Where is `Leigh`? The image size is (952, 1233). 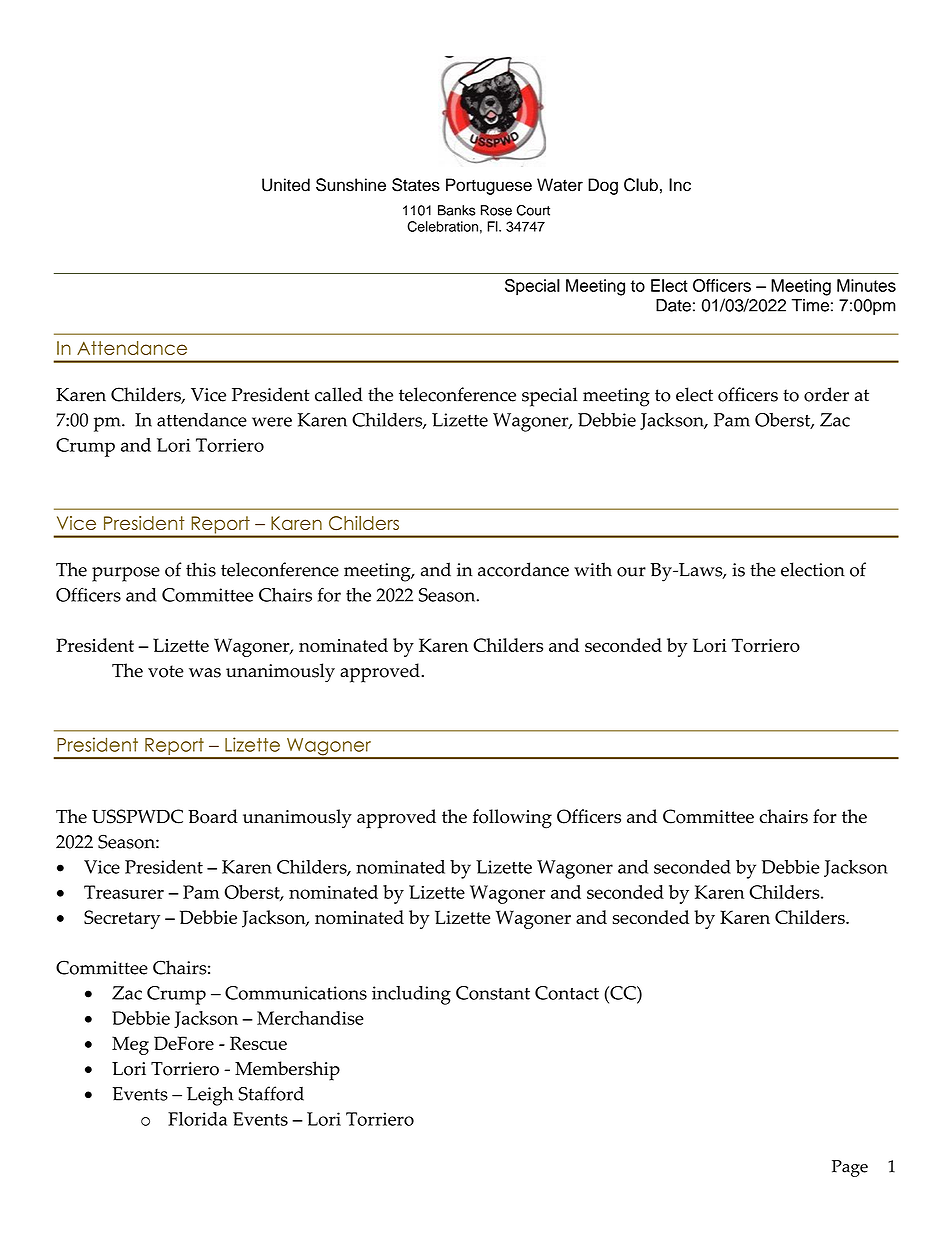
Leigh is located at coordinates (210, 1096).
